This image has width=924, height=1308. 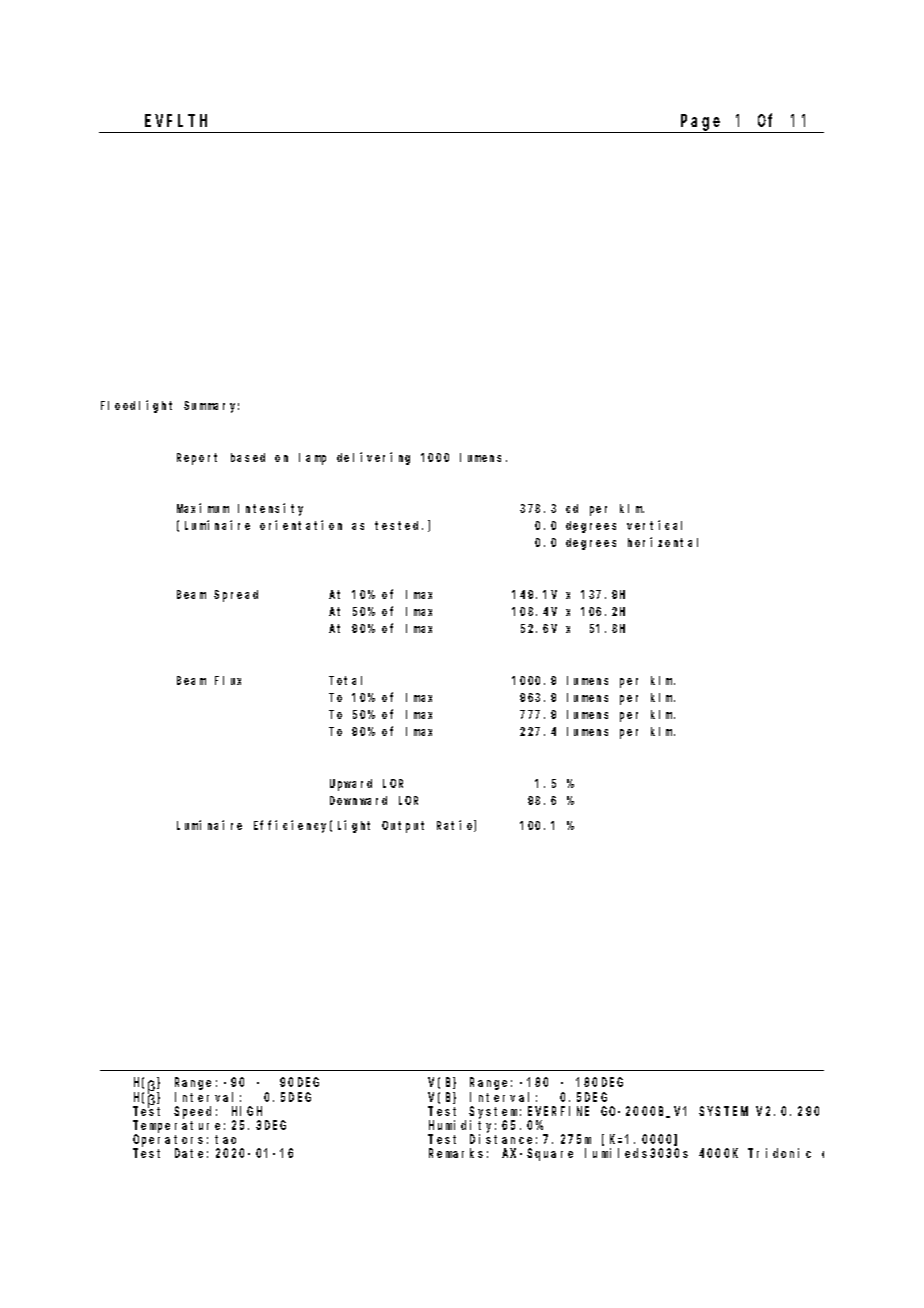 What do you see at coordinates (248, 457) in the image?
I see `based` at bounding box center [248, 457].
